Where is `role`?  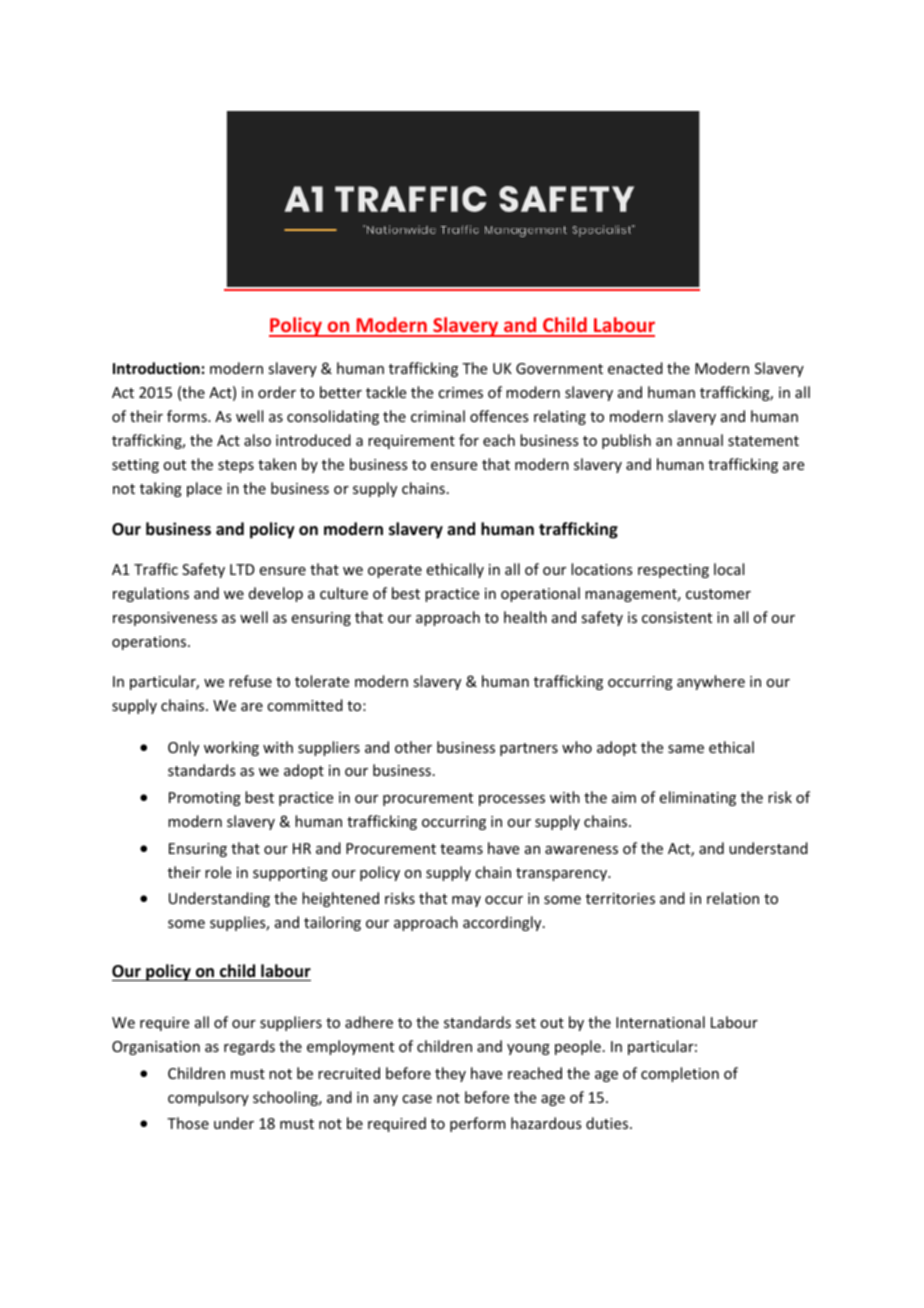
role is located at coordinates (218, 872).
